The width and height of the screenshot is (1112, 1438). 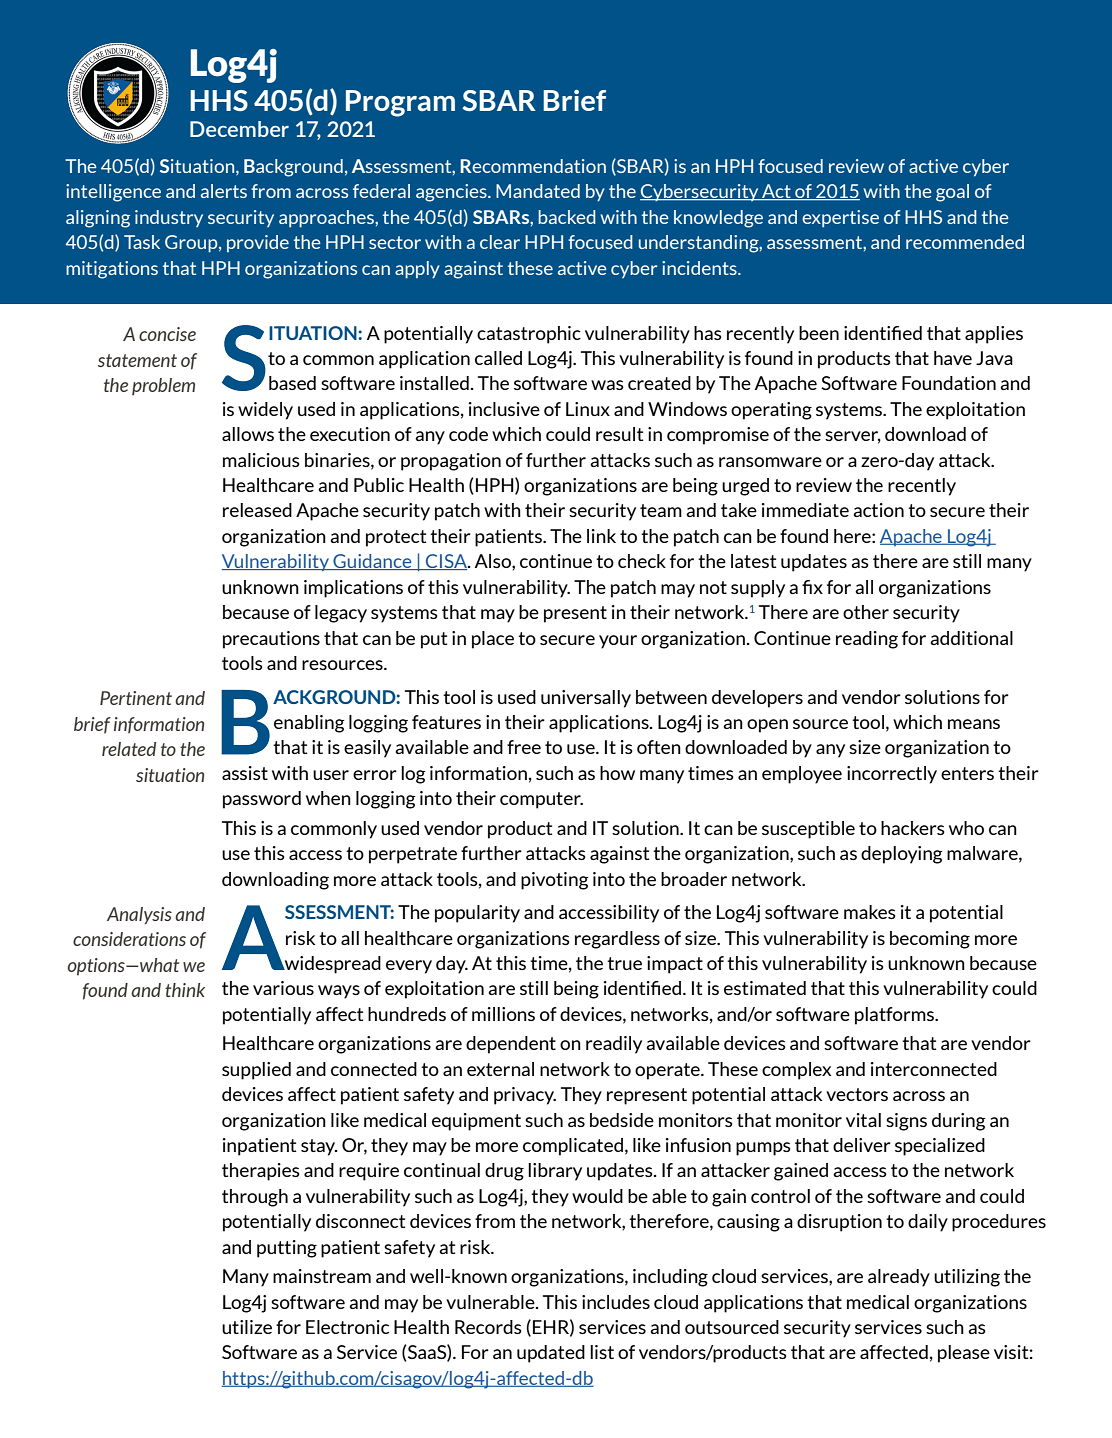 What do you see at coordinates (248, 434) in the screenshot?
I see `allows` at bounding box center [248, 434].
